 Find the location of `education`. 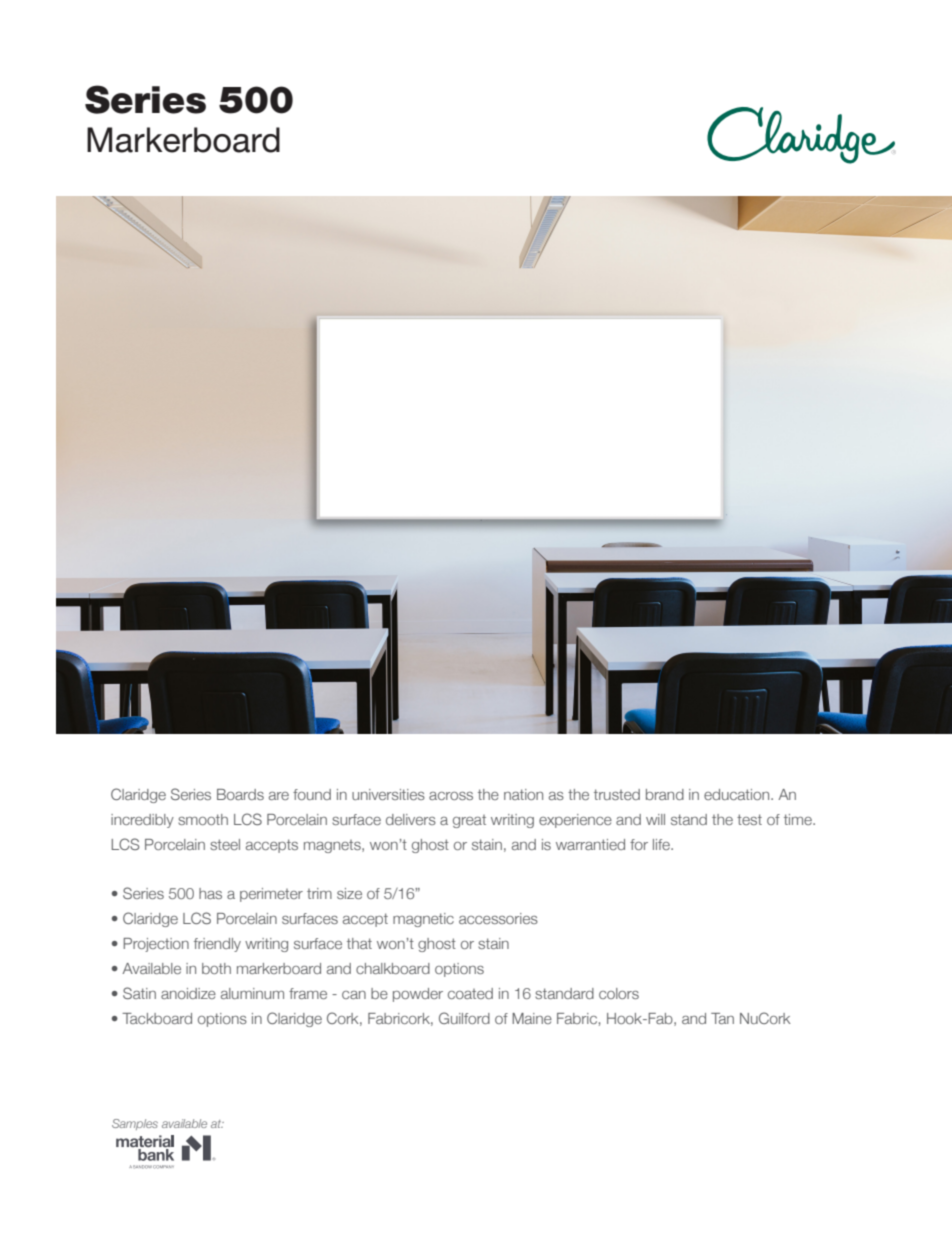

education is located at coordinates (738, 794).
